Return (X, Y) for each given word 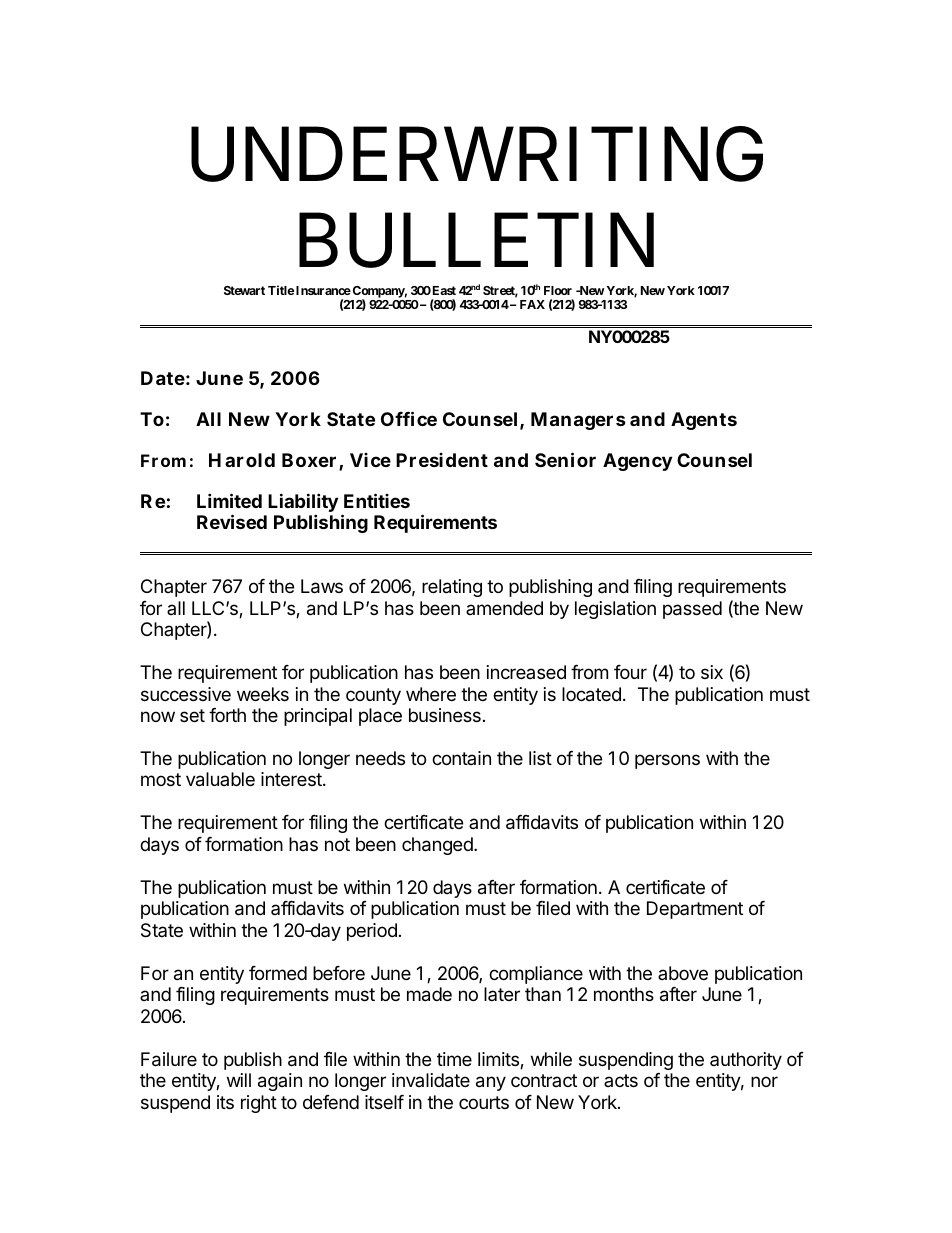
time (454, 1059)
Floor (558, 290)
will (239, 1080)
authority (746, 1061)
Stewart (244, 290)
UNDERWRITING (477, 155)
